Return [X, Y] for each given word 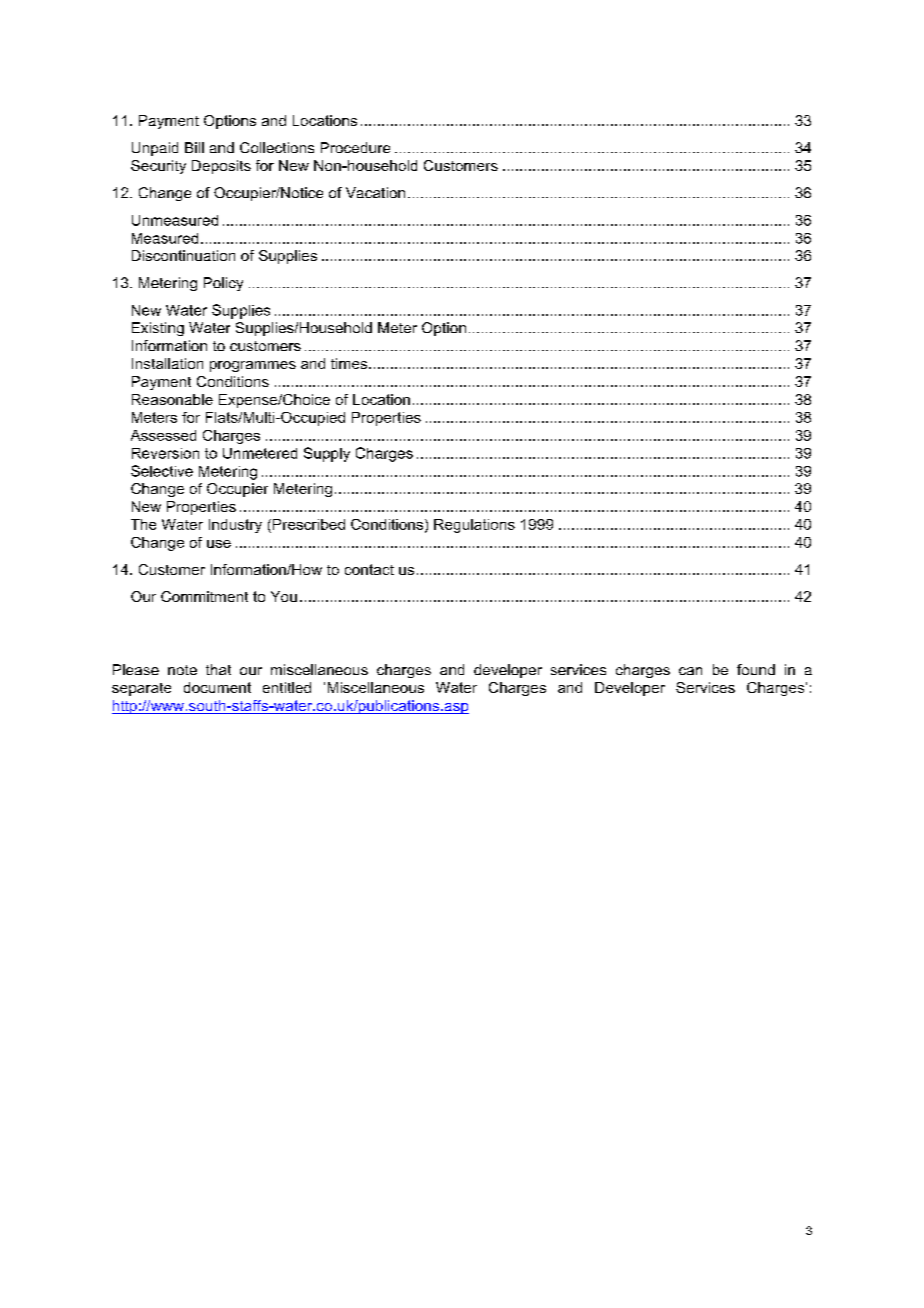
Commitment [204, 596]
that [218, 669]
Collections [277, 147]
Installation [167, 363]
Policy [223, 284]
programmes [253, 366]
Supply [327, 454]
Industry [235, 526]
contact [369, 569]
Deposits [221, 167]
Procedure [355, 147]
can [690, 671]
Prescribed [309, 524]
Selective [162, 471]
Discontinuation [183, 255]
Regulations [474, 526]
